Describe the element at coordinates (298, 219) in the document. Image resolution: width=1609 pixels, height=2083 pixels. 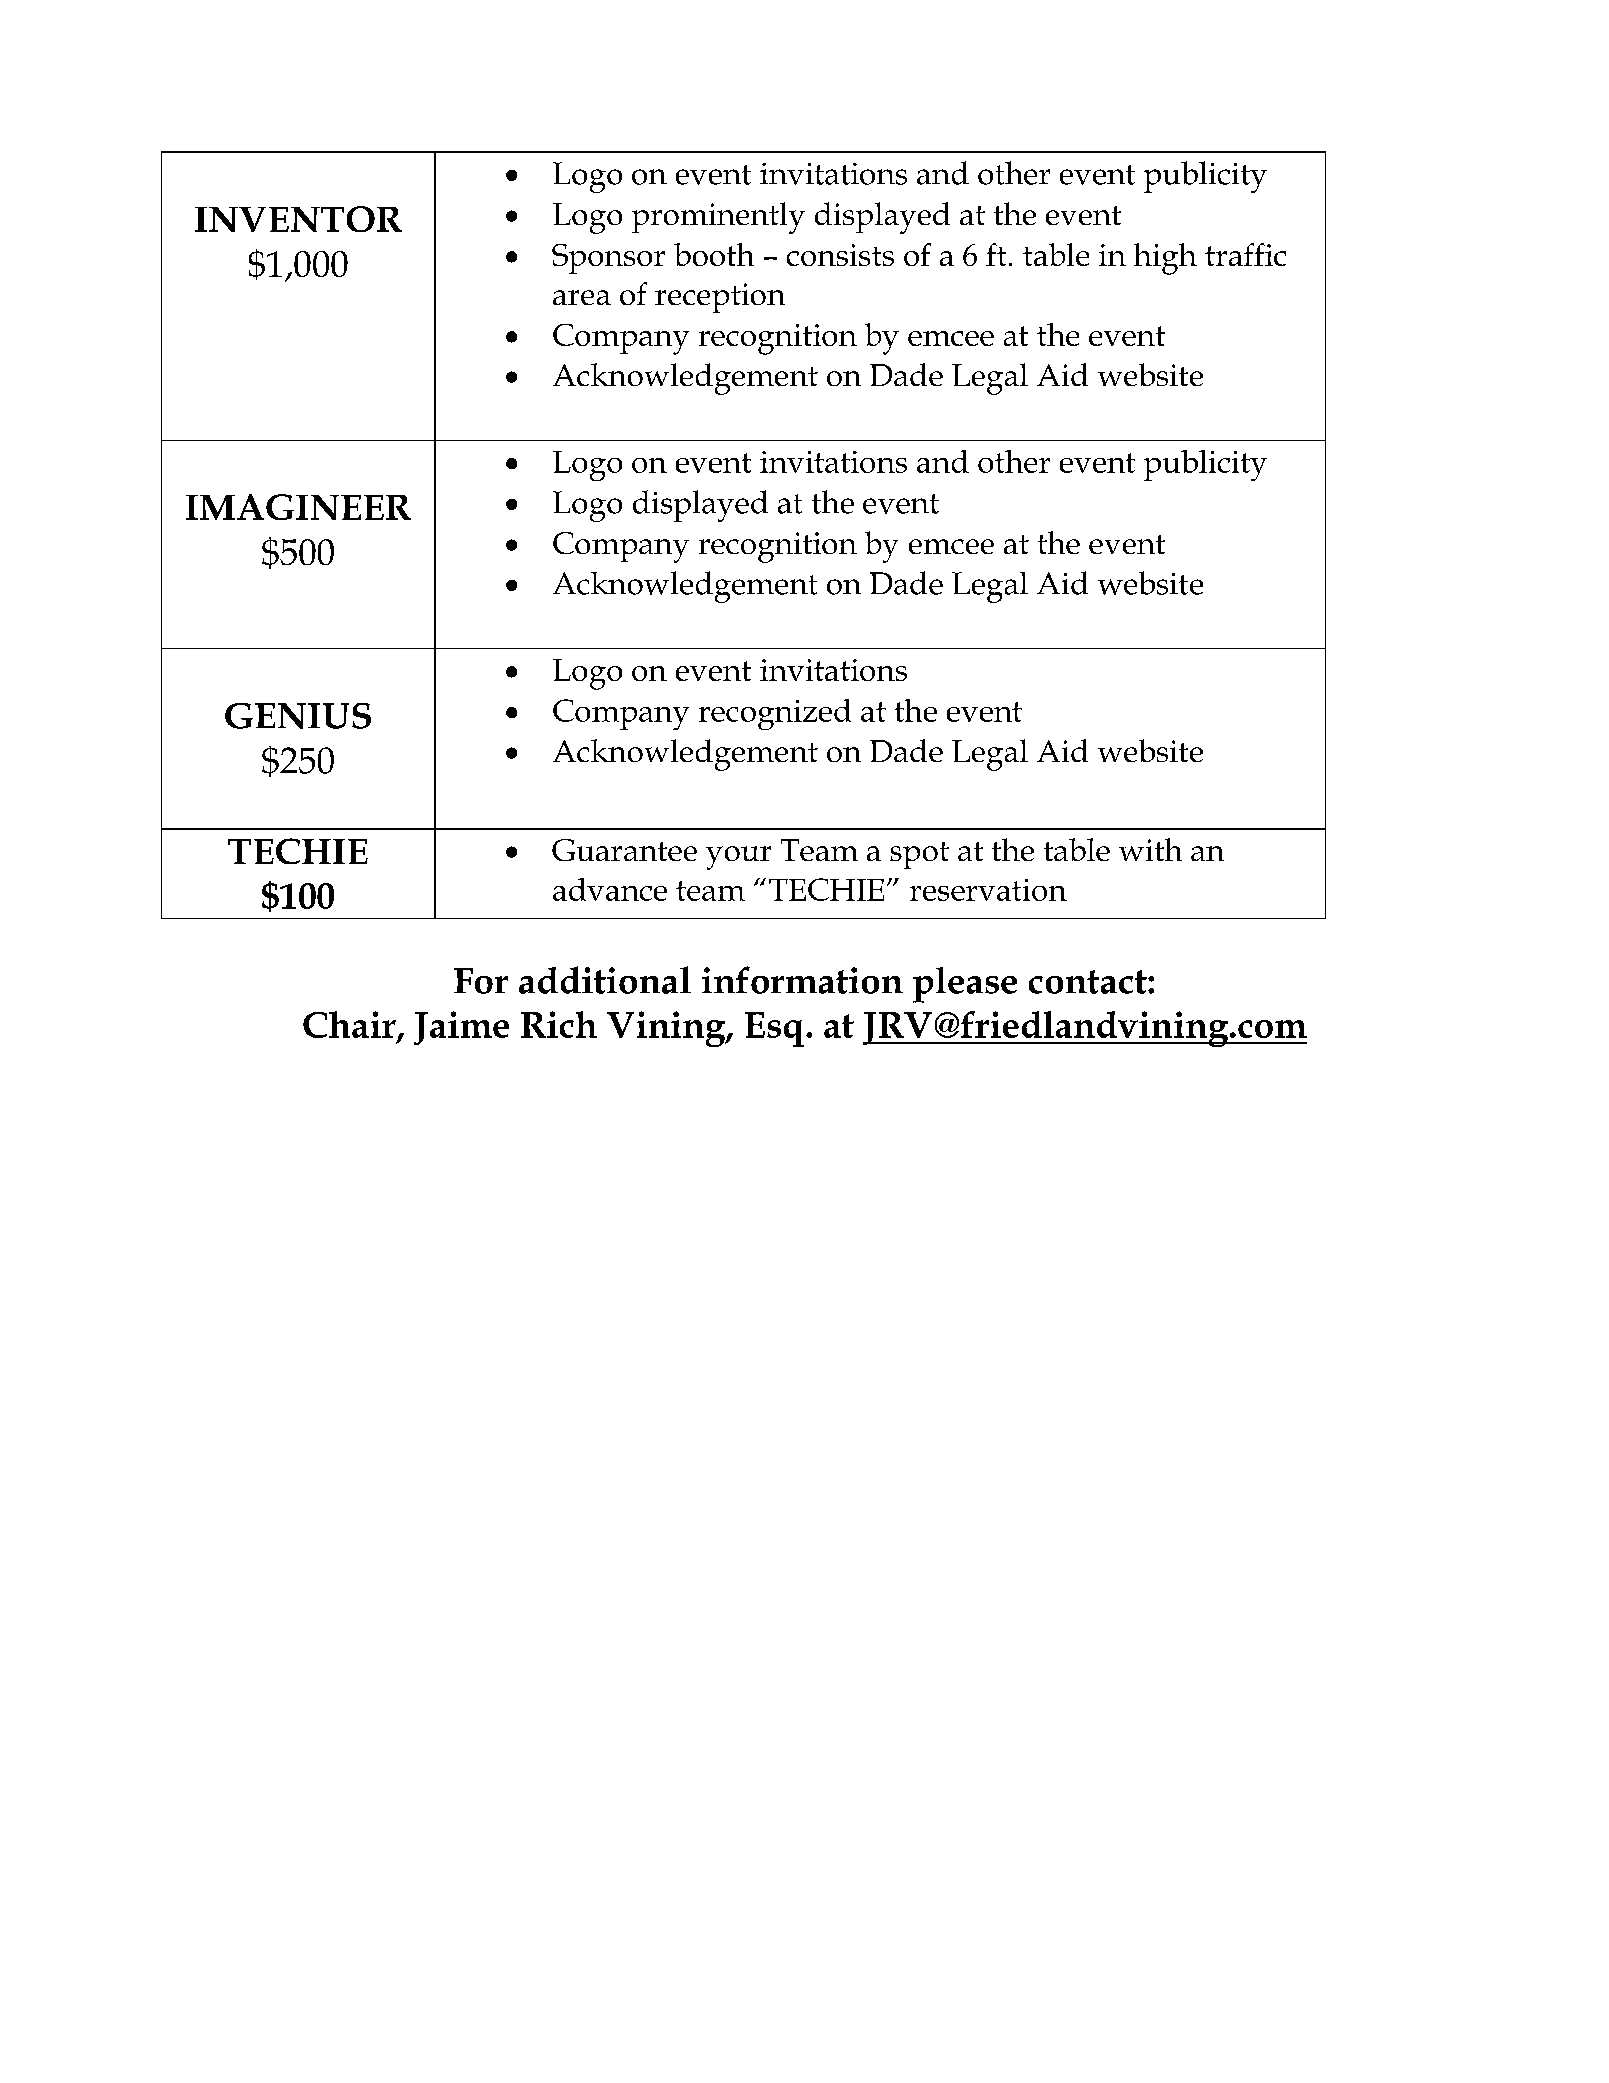
I see `INVENTOR` at that location.
